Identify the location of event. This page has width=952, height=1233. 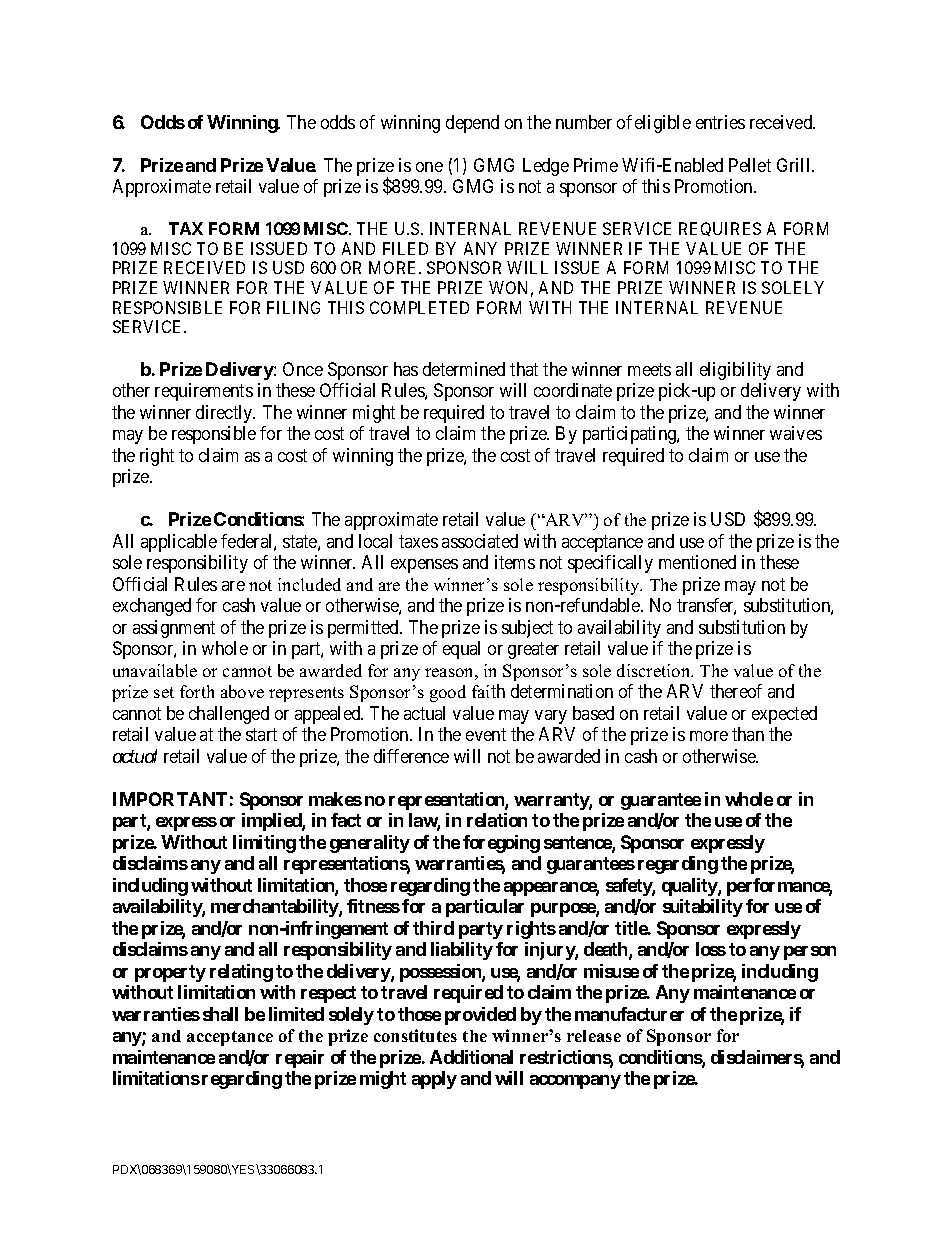
(486, 734).
